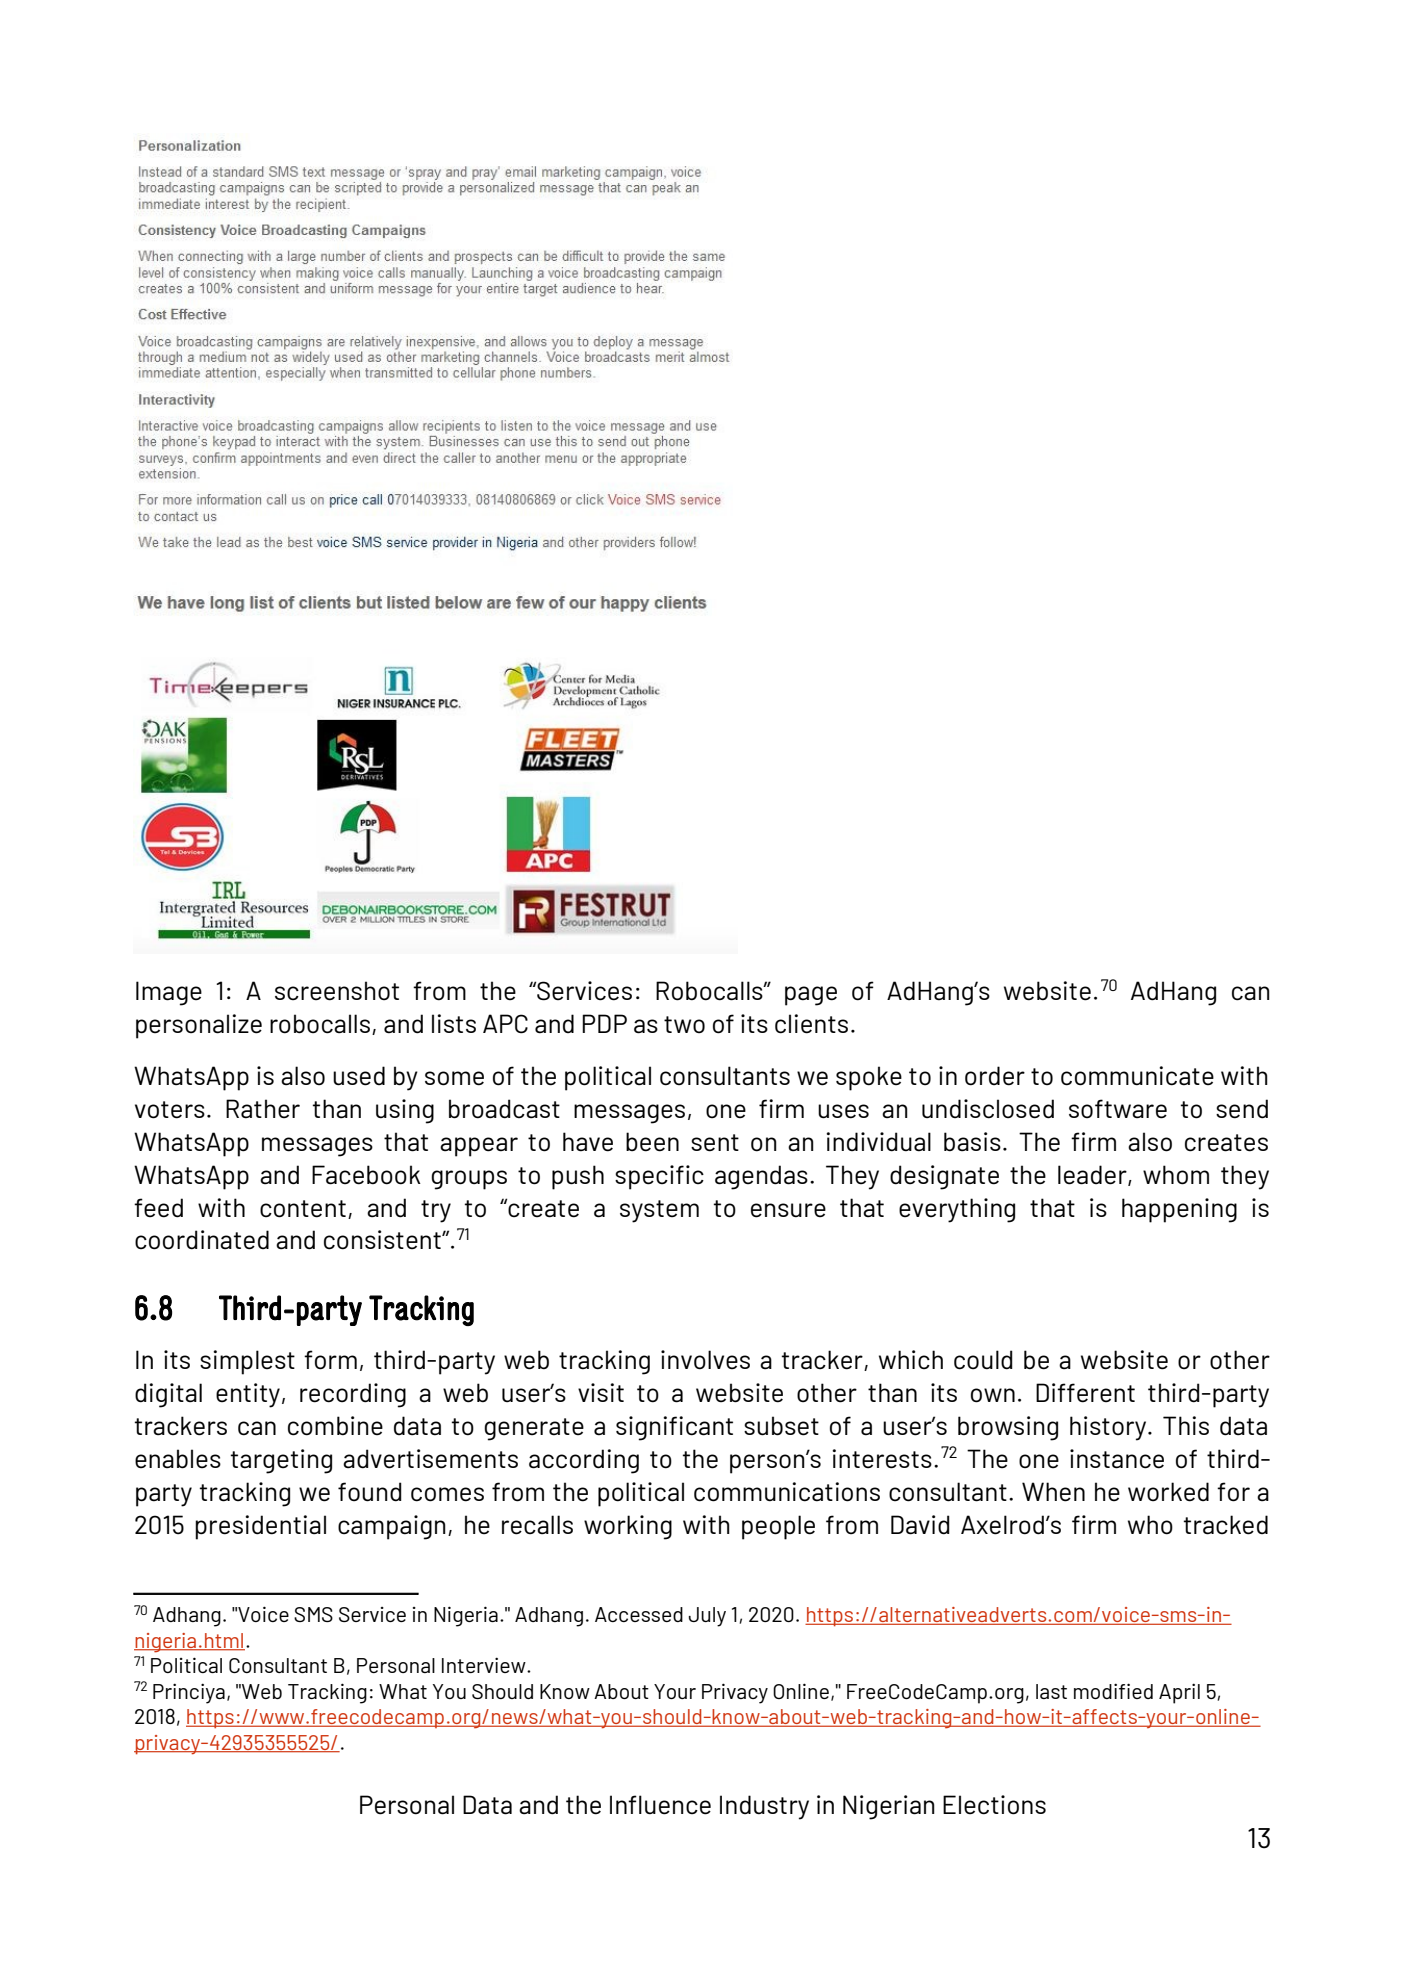  What do you see at coordinates (1085, 1393) in the page?
I see `Different` at bounding box center [1085, 1393].
